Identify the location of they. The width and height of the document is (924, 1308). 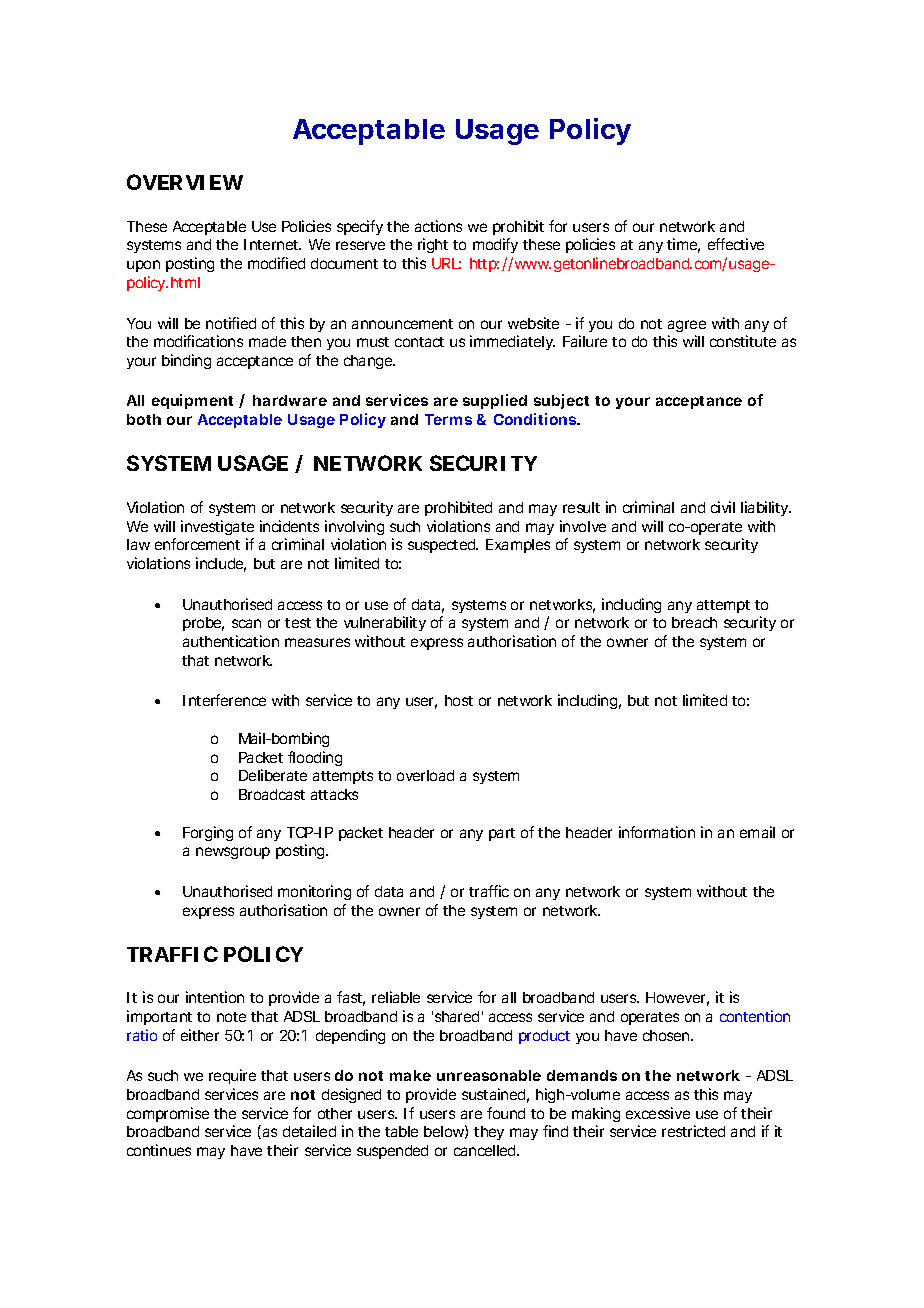
(489, 1133).
